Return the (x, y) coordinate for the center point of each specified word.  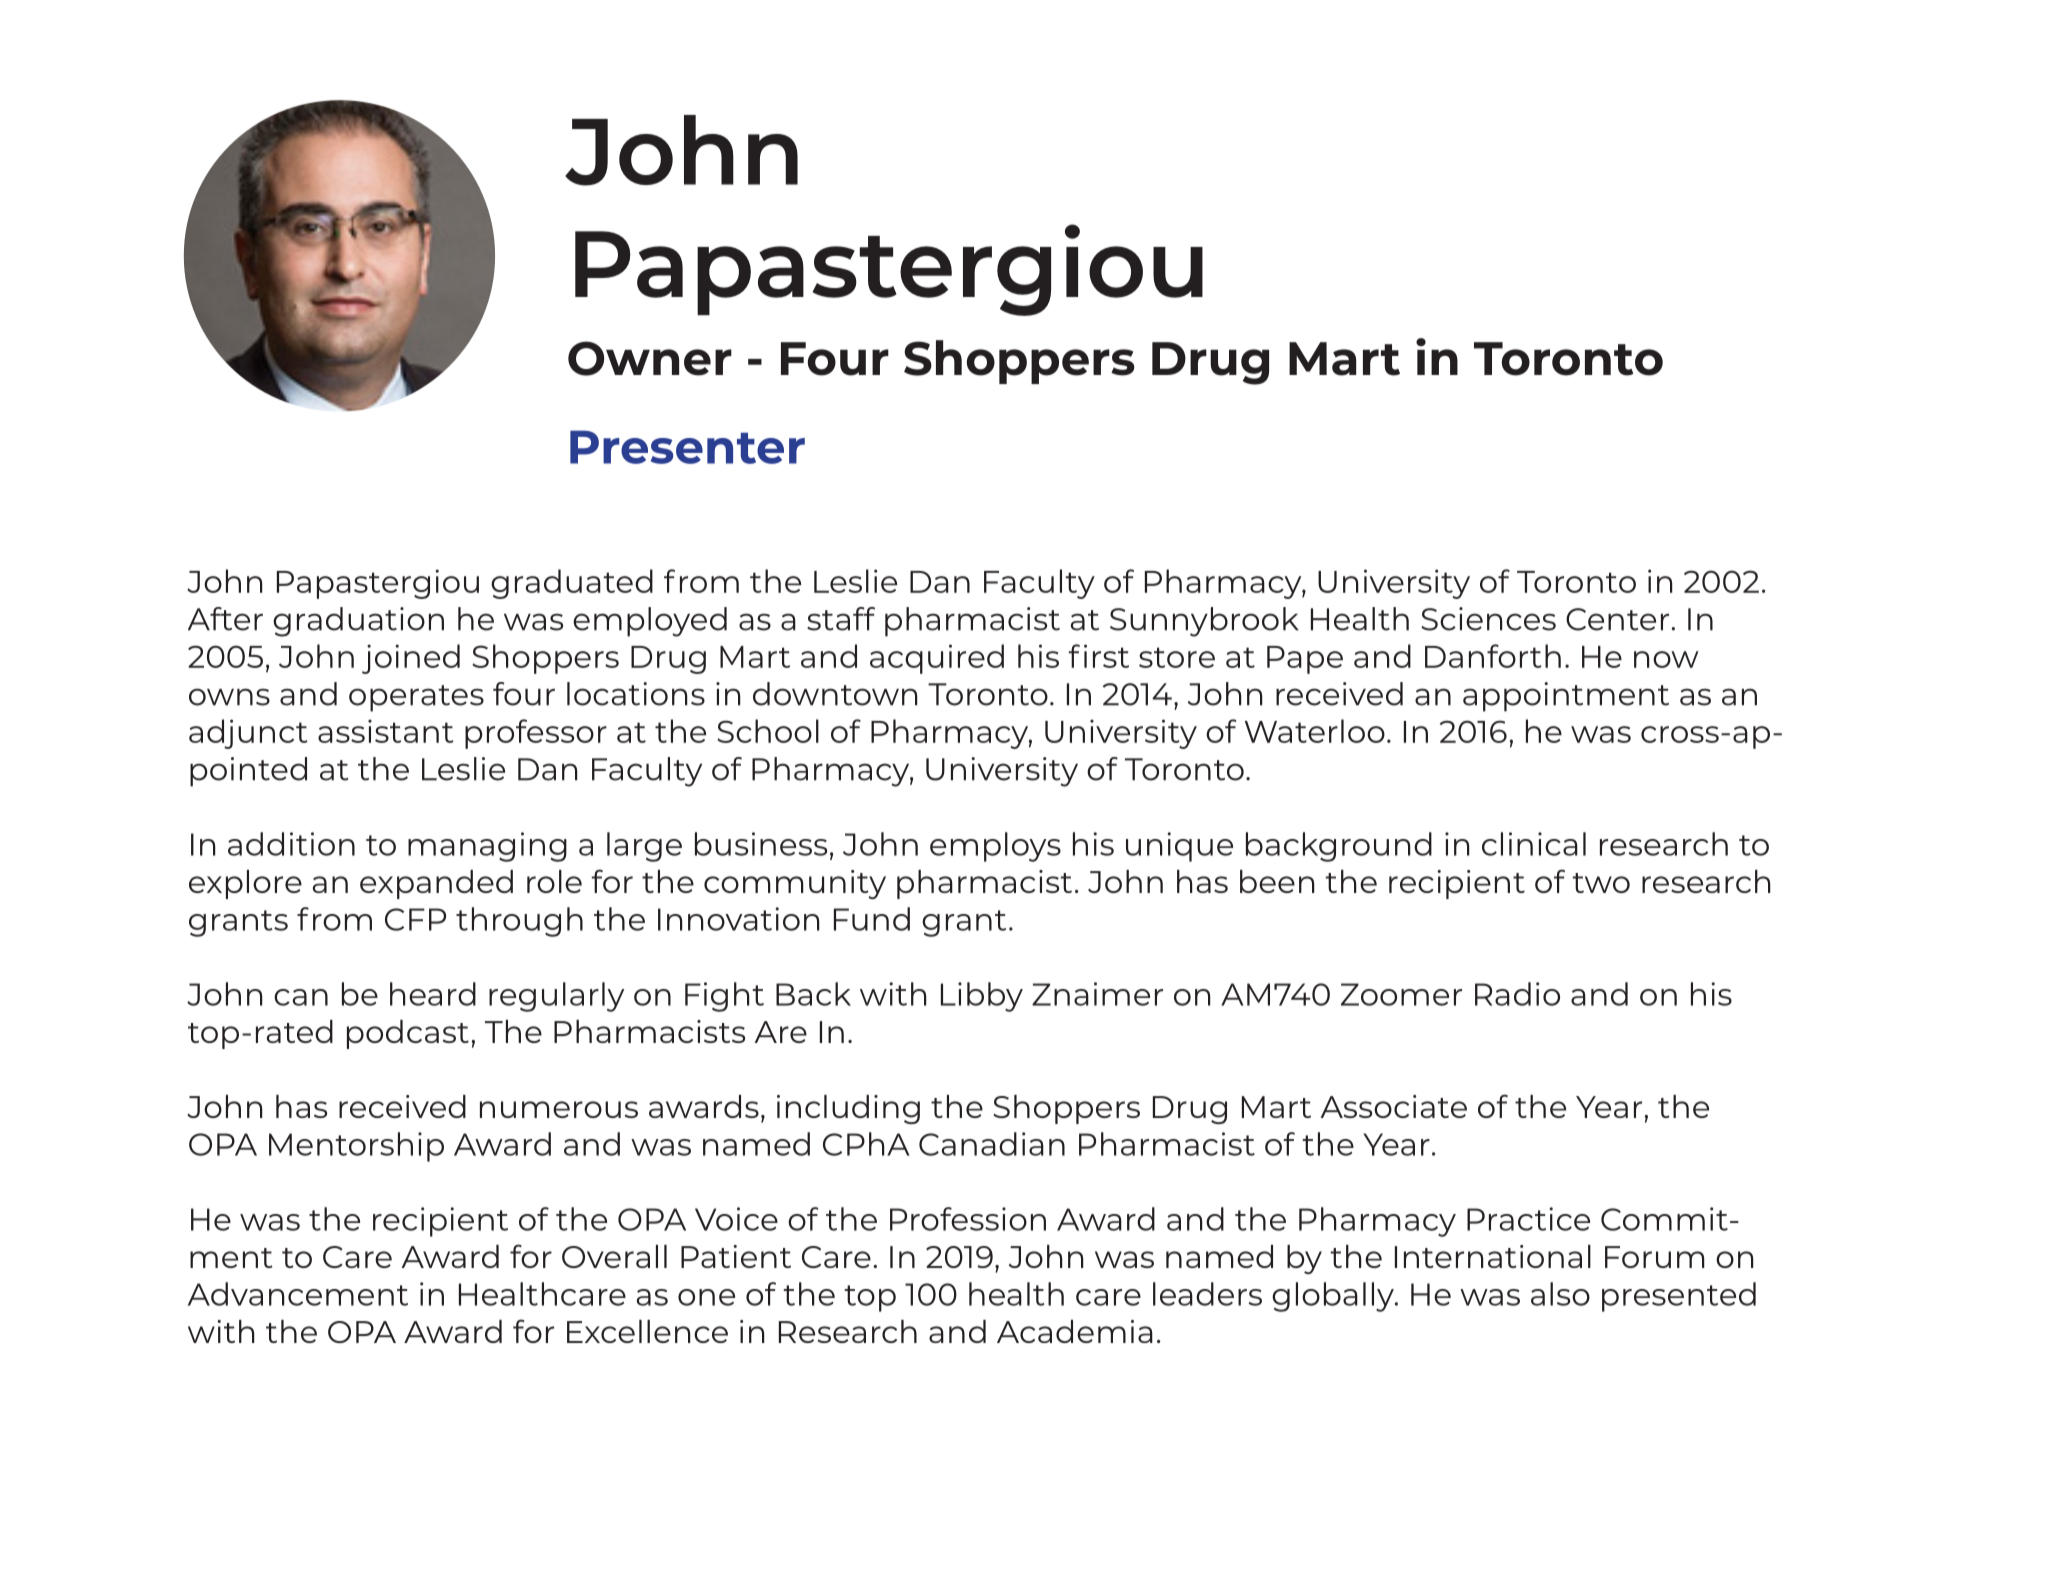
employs (995, 847)
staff (841, 619)
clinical (1534, 844)
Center (1619, 619)
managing (487, 847)
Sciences (1488, 619)
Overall (614, 1256)
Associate (1394, 1106)
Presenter (687, 447)
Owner (650, 358)
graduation (358, 622)
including (848, 1109)
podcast (408, 1034)
